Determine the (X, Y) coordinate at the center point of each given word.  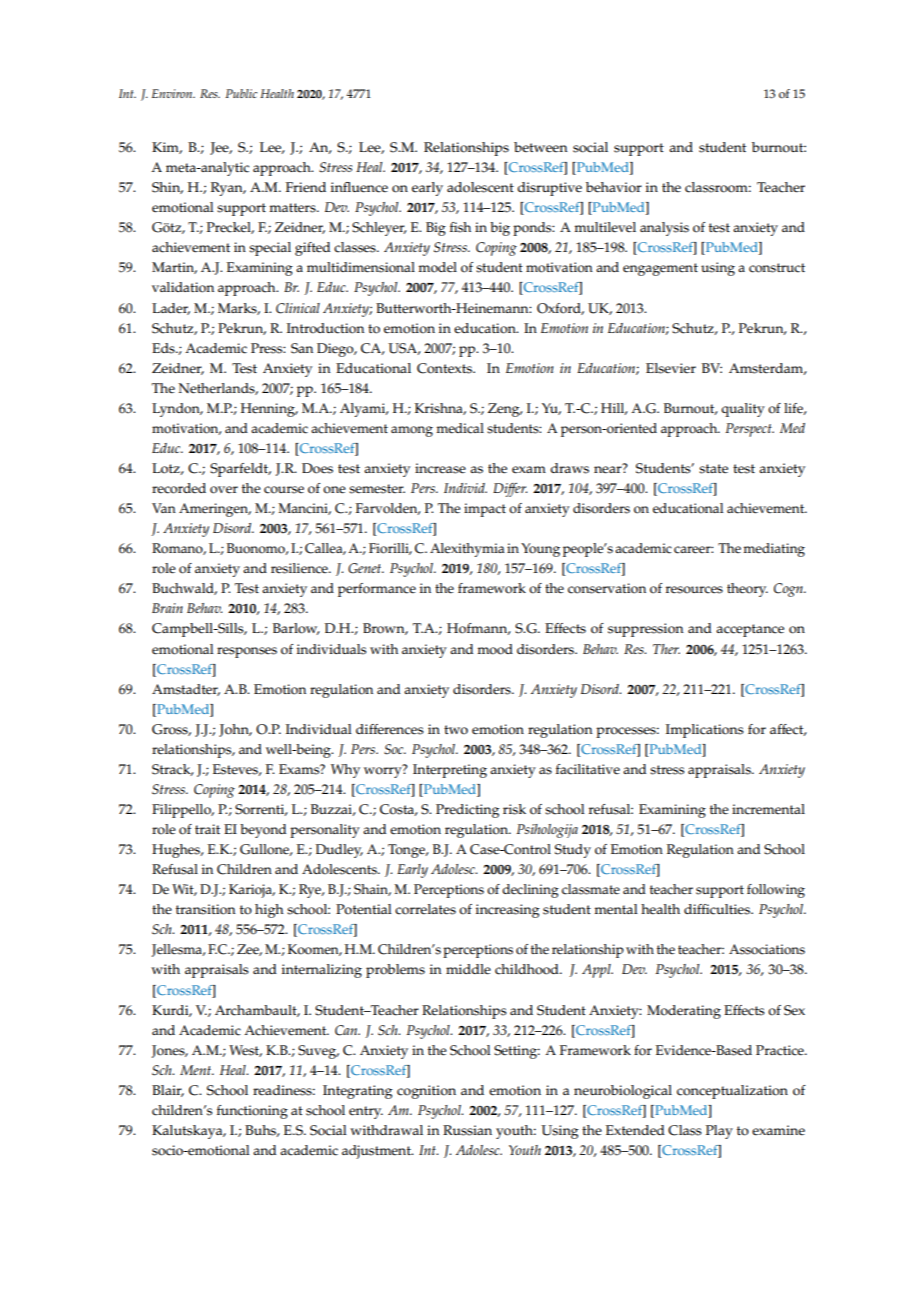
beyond (263, 831)
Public (241, 93)
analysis (664, 229)
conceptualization (732, 1092)
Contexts (445, 368)
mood (495, 649)
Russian (467, 1130)
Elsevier (671, 368)
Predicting (467, 811)
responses (247, 652)
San (302, 348)
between (541, 147)
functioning (252, 1112)
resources (694, 590)
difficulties (718, 909)
